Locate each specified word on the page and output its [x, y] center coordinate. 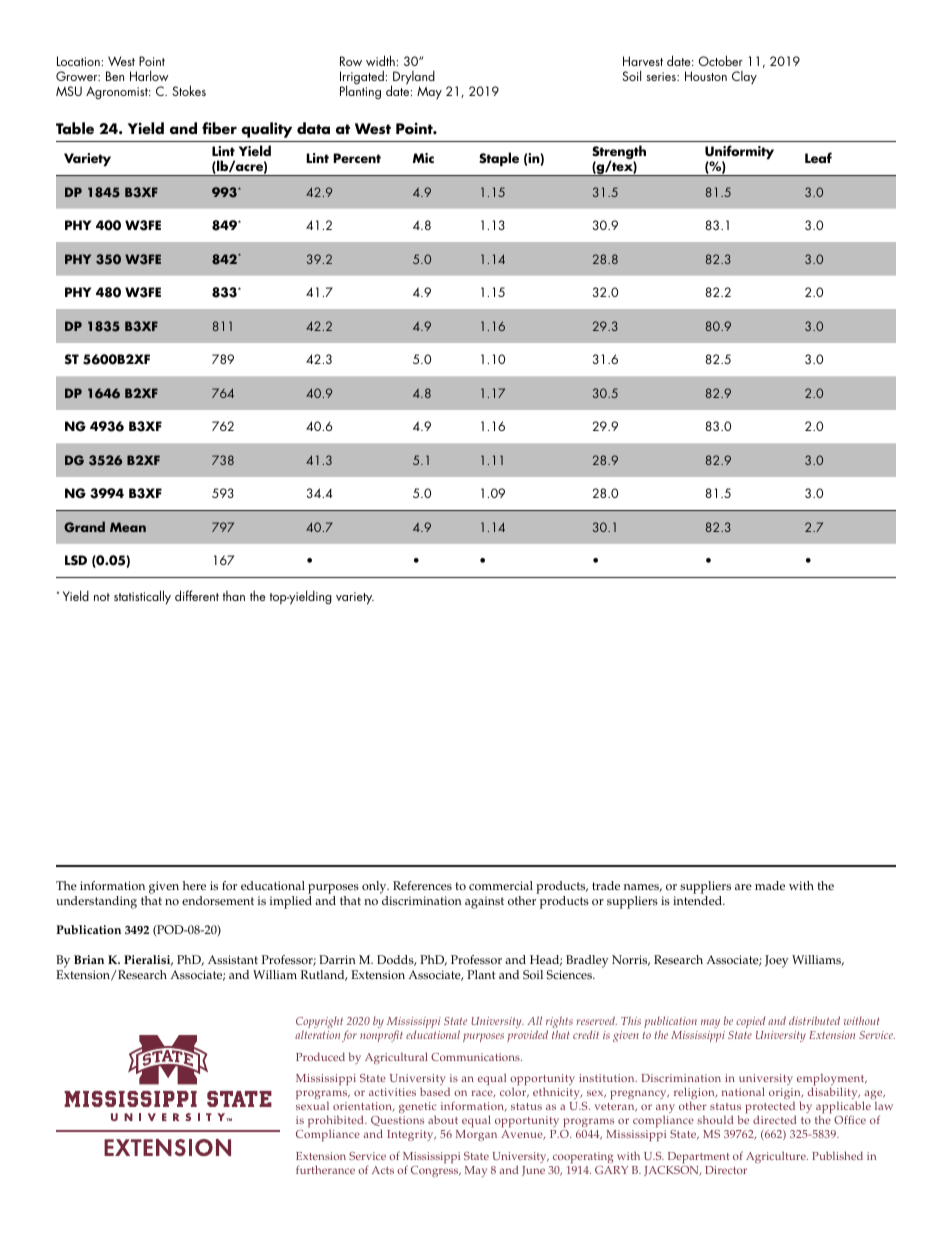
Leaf [818, 157]
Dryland [413, 78]
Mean [128, 527]
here [194, 886]
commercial [501, 886]
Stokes [189, 90]
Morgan [476, 1135]
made [770, 886]
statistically [142, 597]
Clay [744, 78]
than [234, 596]
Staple [499, 159]
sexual [312, 1105]
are [743, 887]
